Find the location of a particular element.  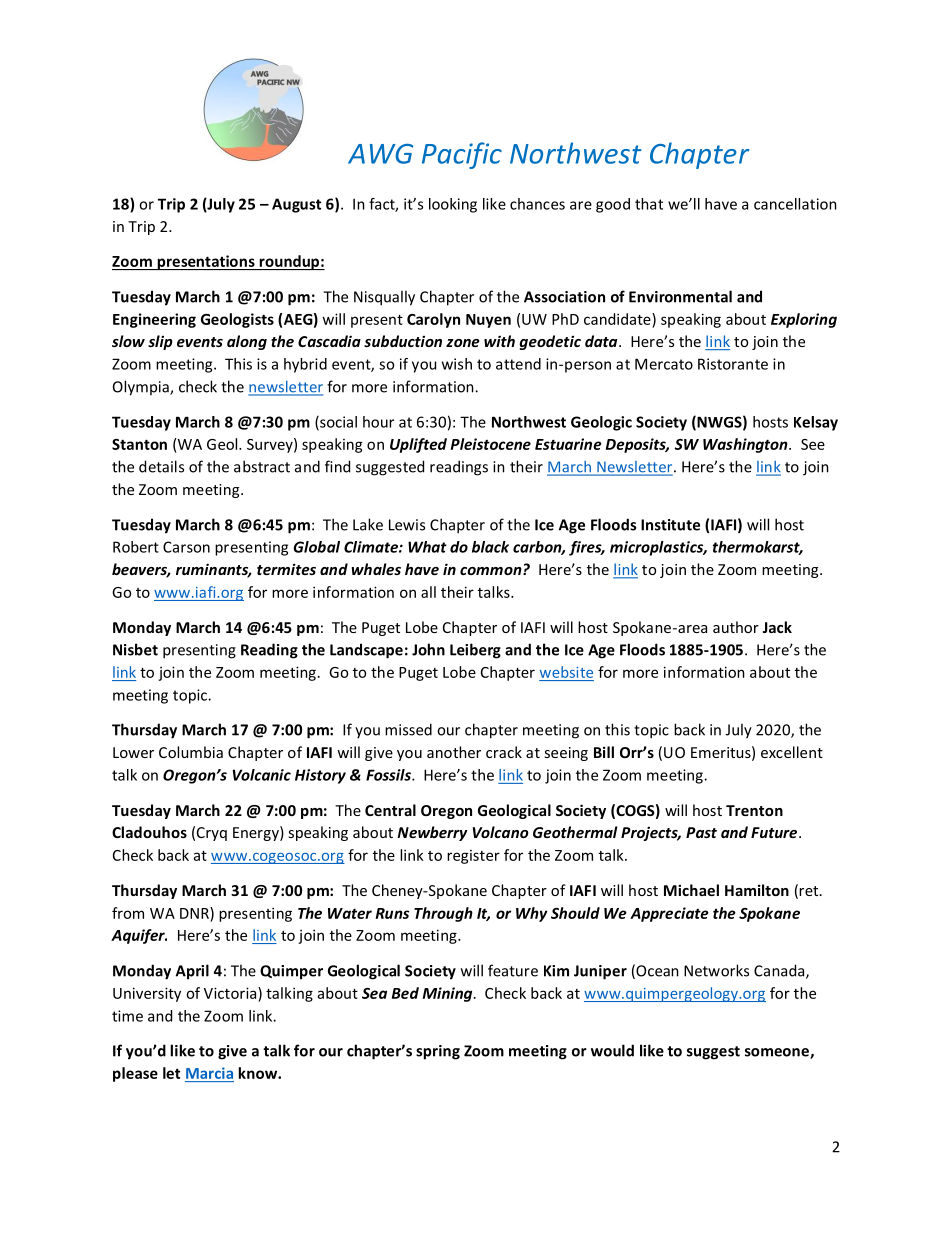

Carson is located at coordinates (186, 547).
